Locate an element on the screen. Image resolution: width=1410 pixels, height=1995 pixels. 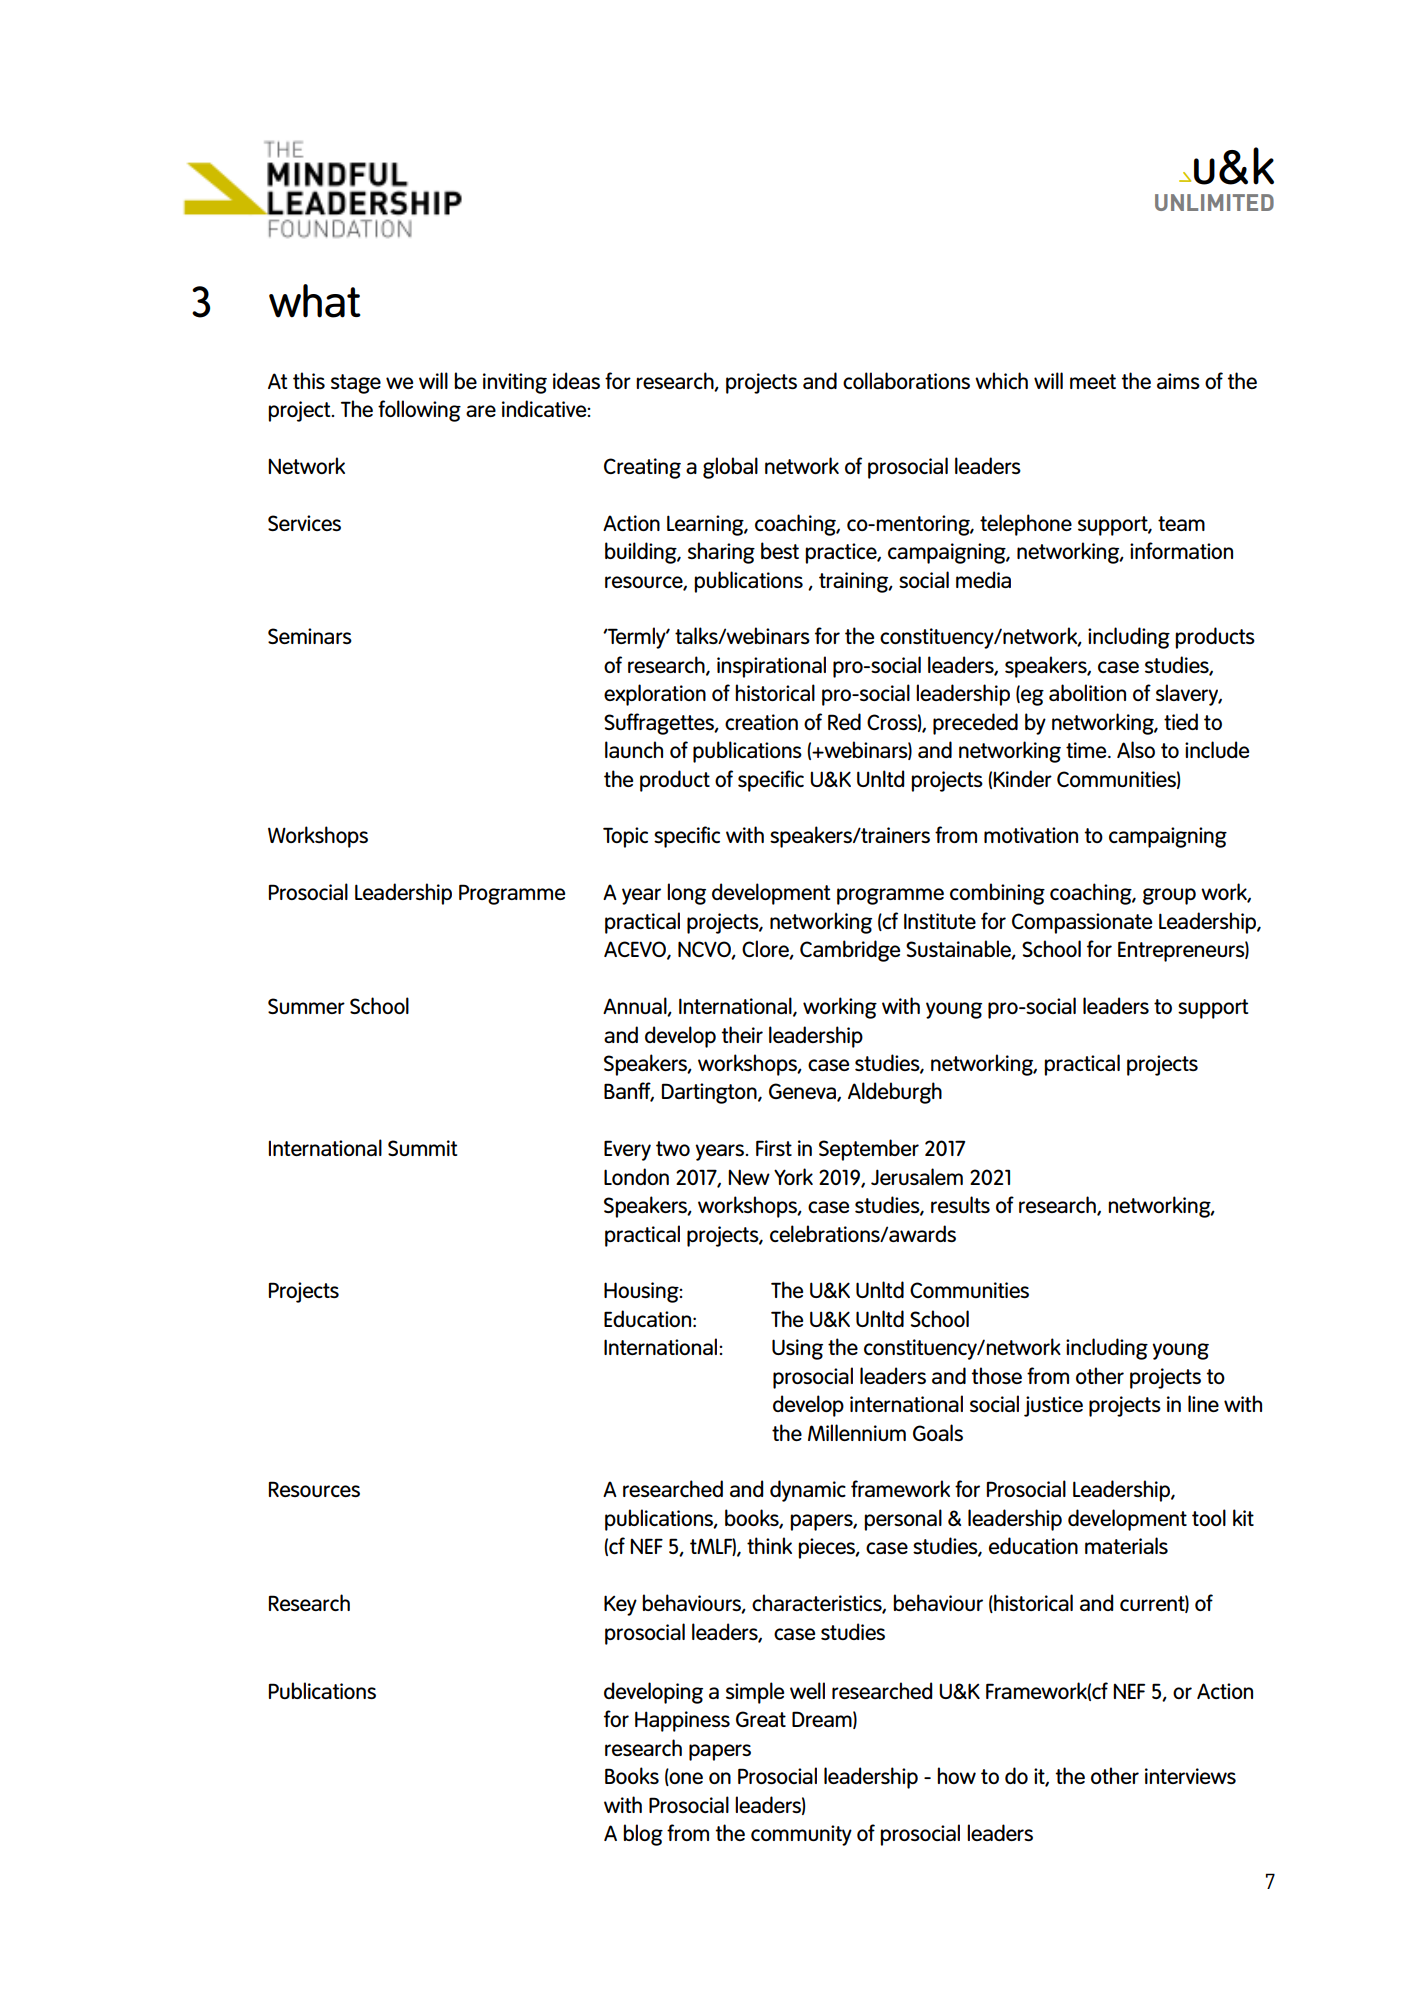
Summit is located at coordinates (422, 1148).
